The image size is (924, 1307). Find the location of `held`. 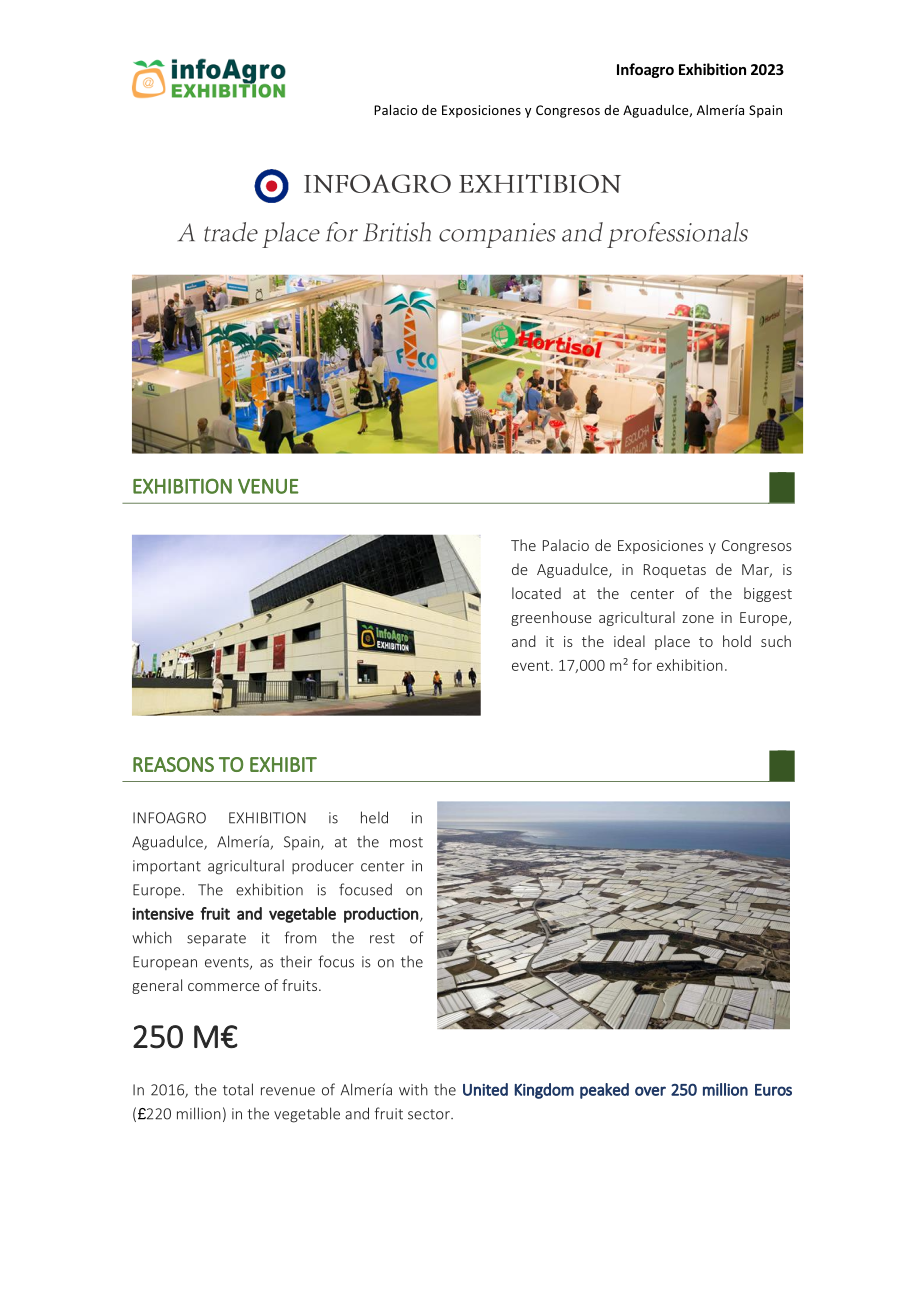

held is located at coordinates (374, 817).
